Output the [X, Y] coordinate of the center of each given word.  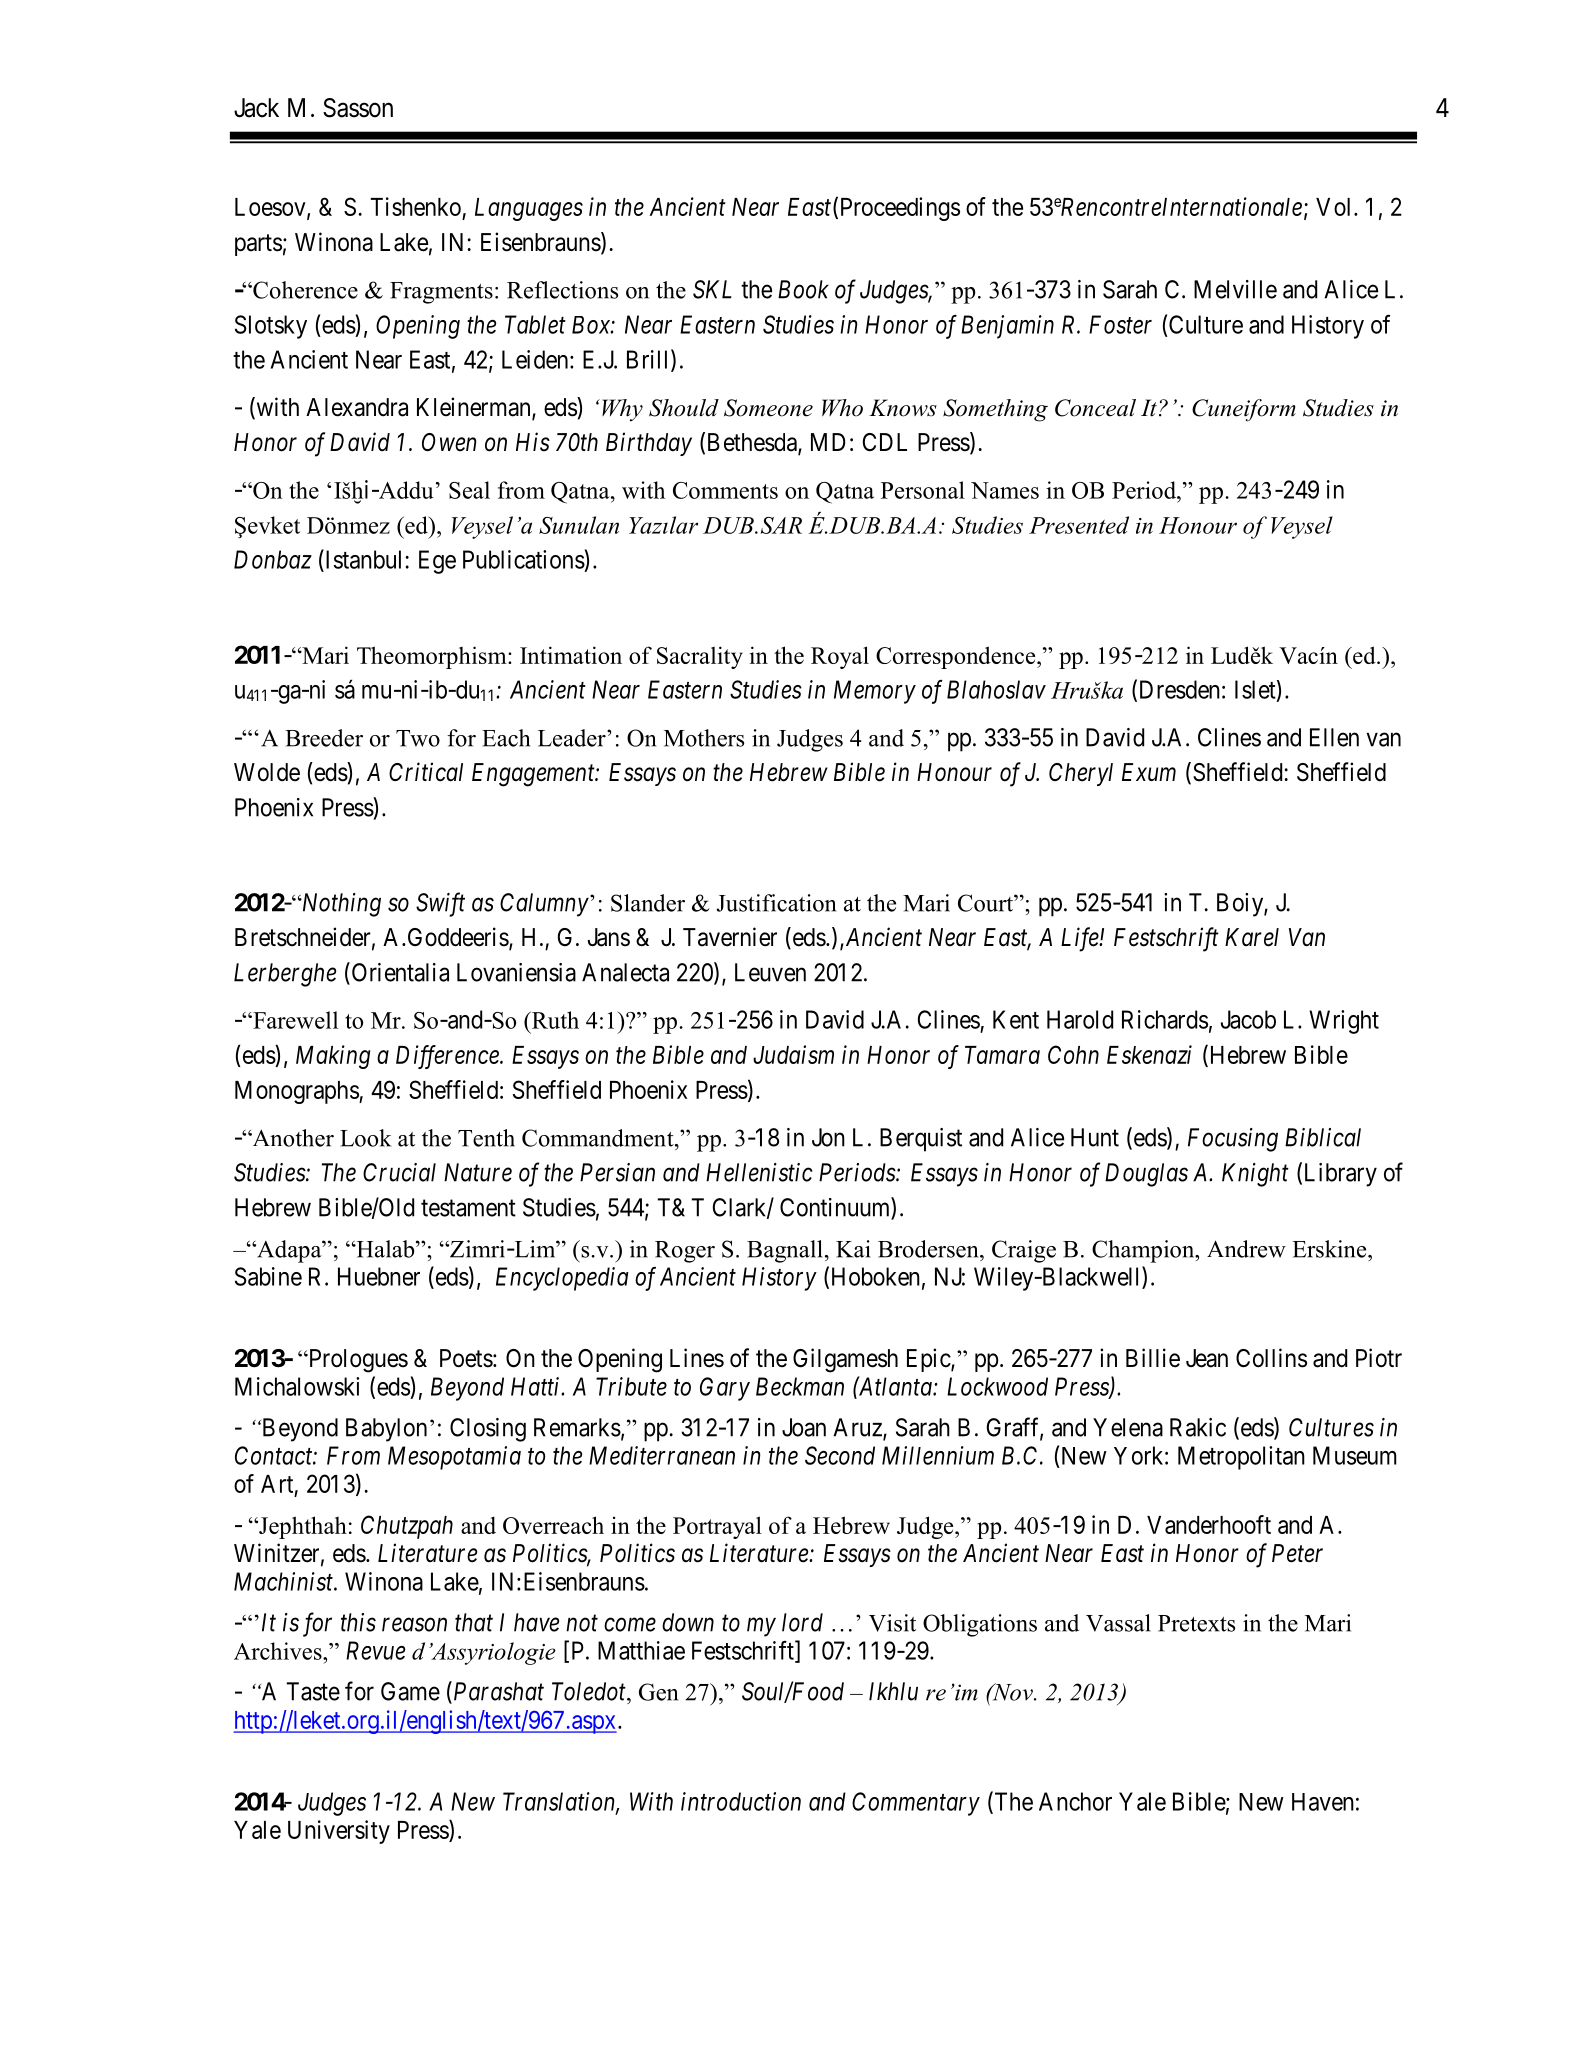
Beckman [800, 1386]
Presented [1079, 525]
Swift [440, 904]
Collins [1271, 1358]
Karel [1252, 937]
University [339, 1832]
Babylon [386, 1430]
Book [803, 289]
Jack [256, 108]
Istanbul [364, 559]
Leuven [770, 972]
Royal [840, 657]
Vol [1335, 207]
